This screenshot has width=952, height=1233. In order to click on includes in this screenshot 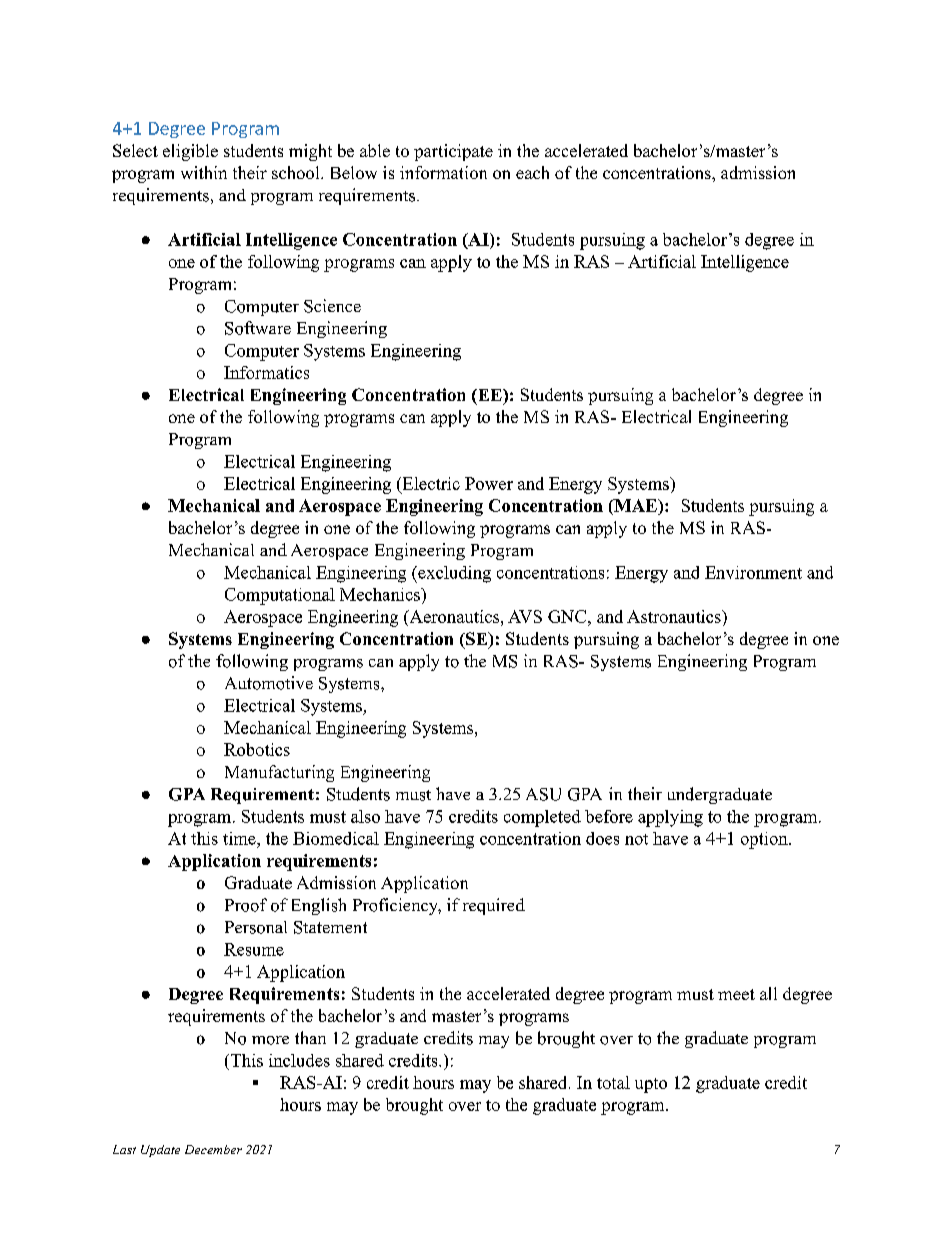, I will do `click(299, 1060)`.
